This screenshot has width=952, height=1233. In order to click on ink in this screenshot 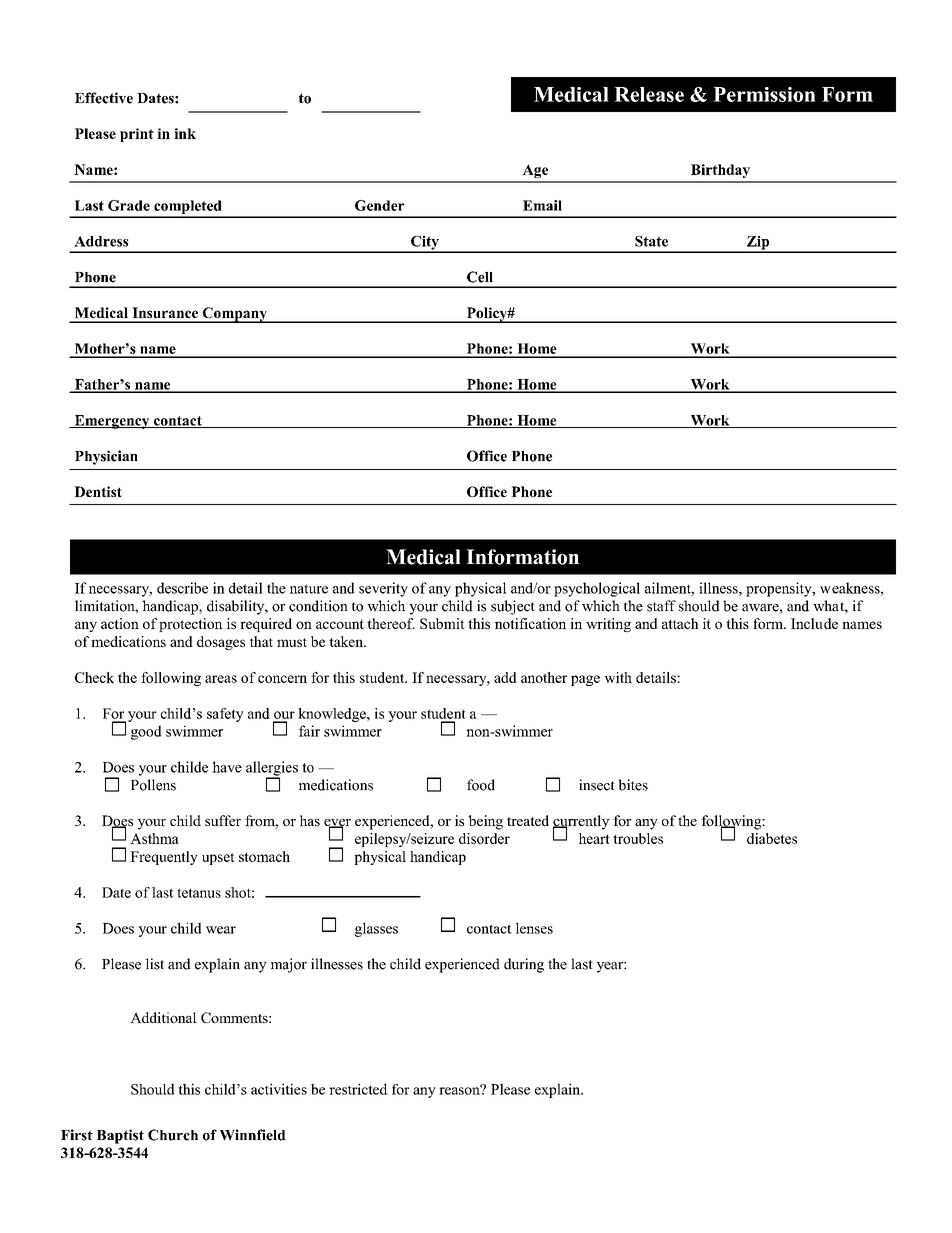, I will do `click(185, 133)`.
